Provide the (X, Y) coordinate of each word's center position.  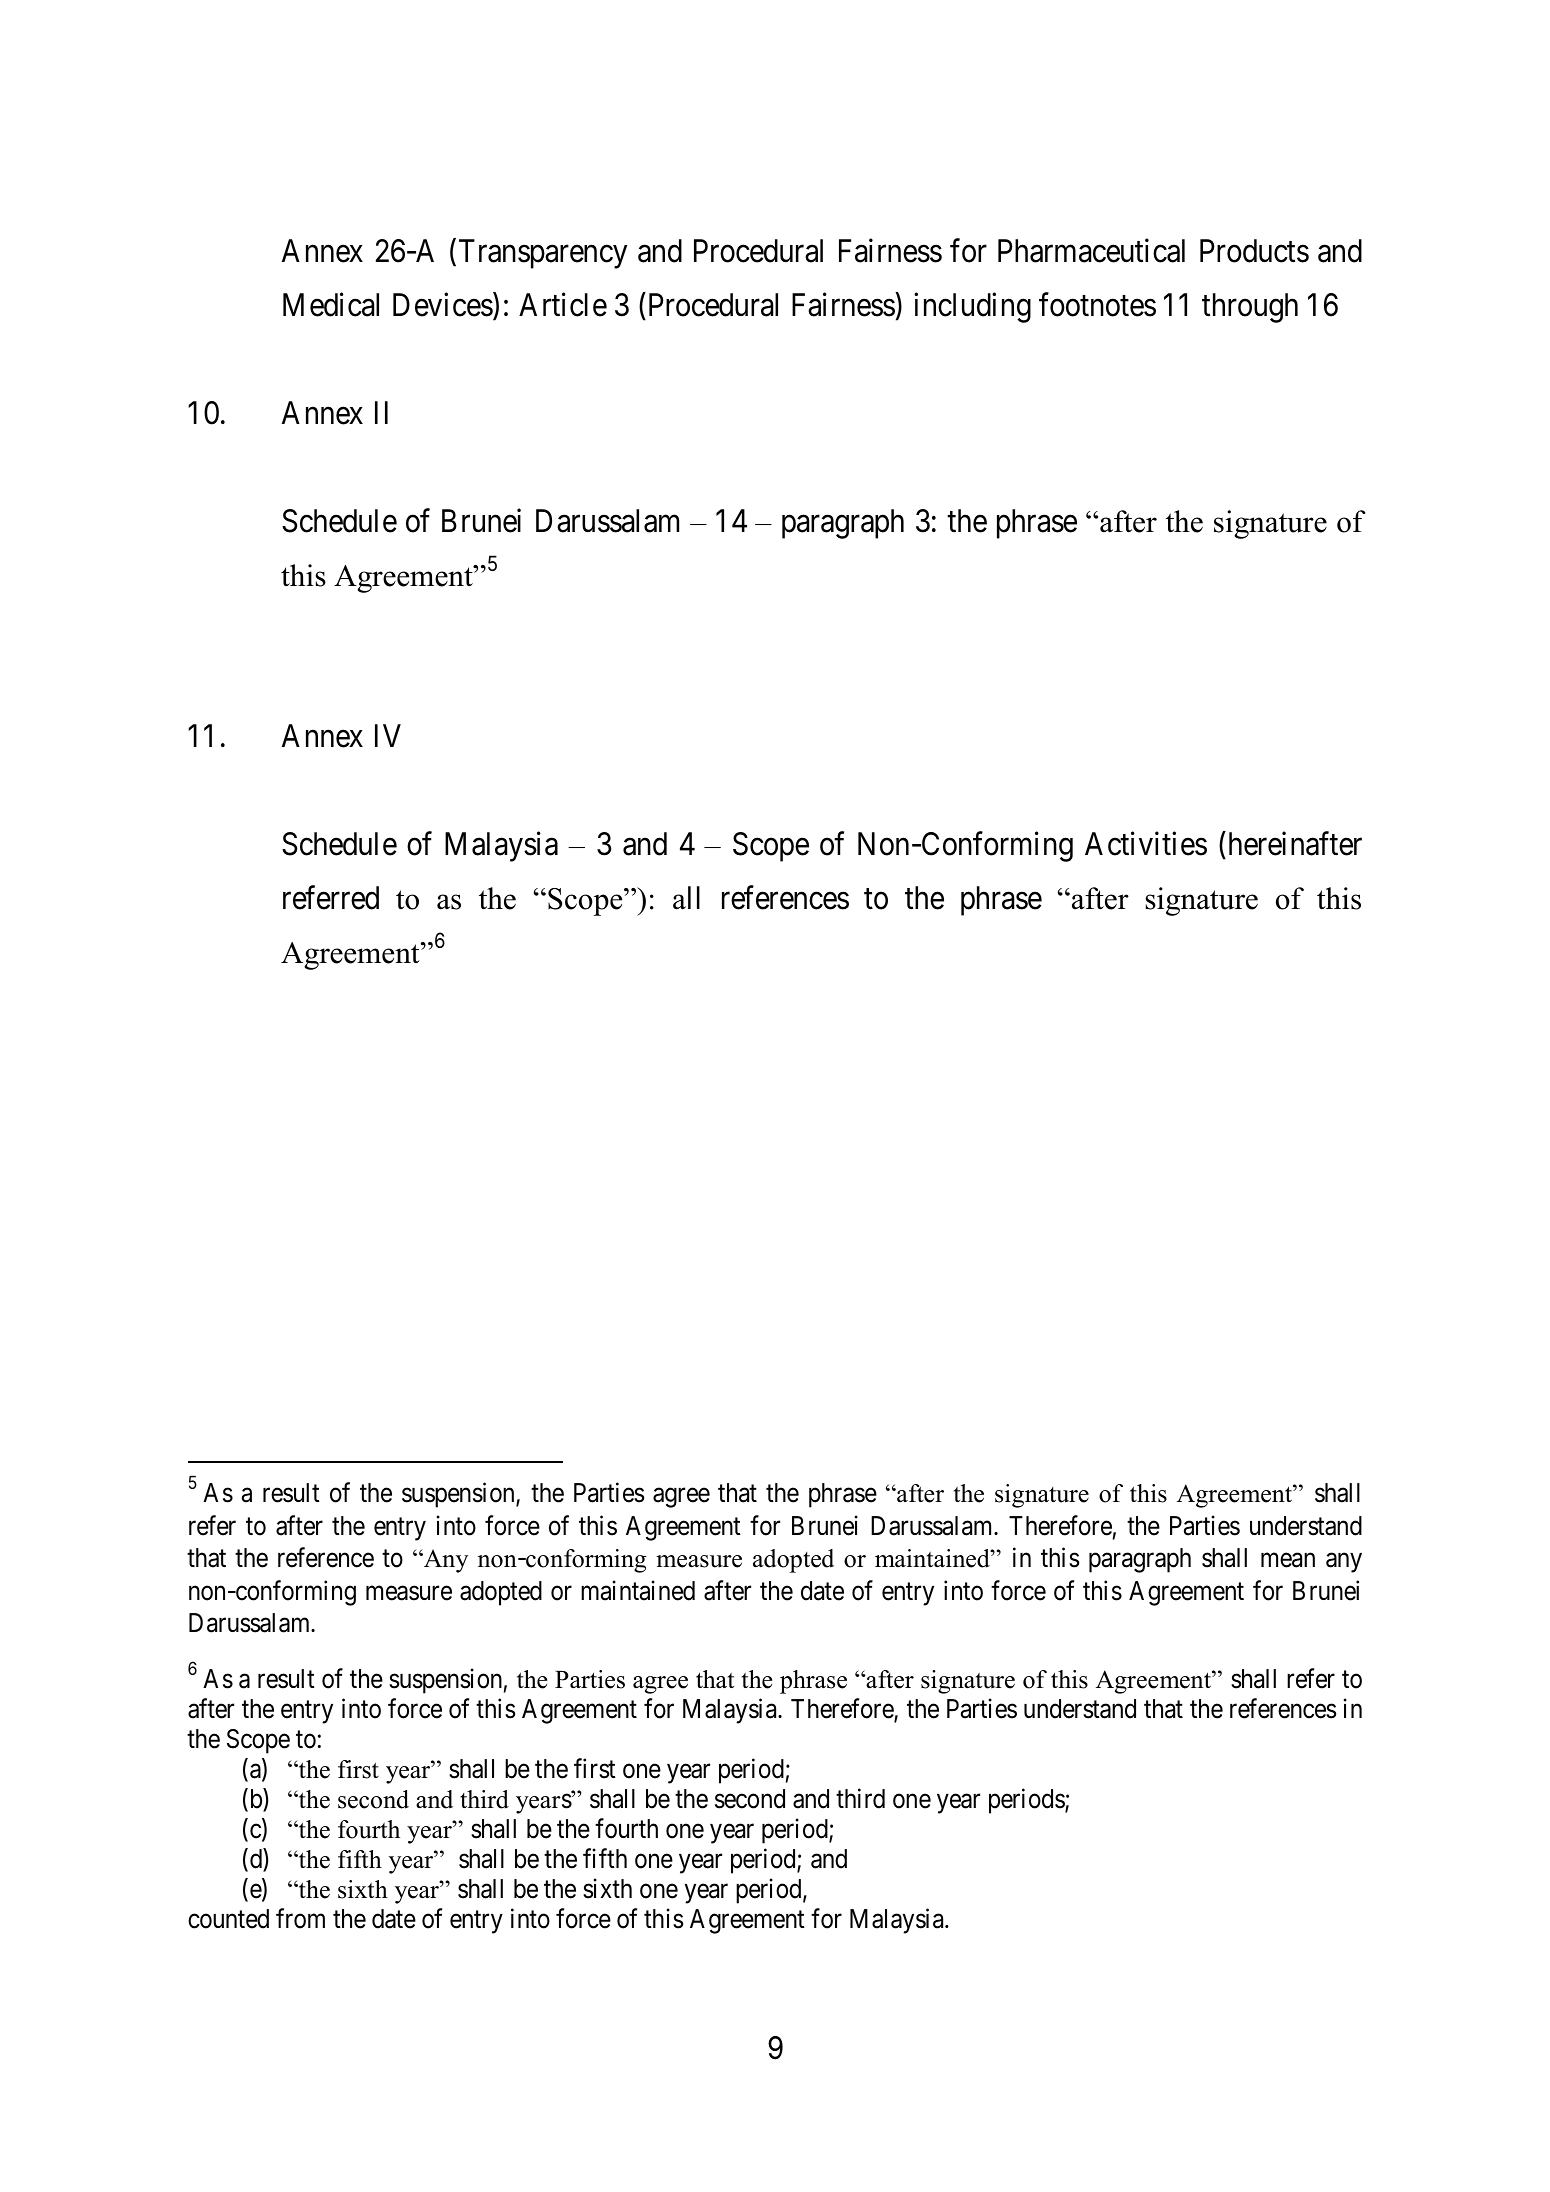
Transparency (543, 254)
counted (228, 1919)
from (300, 1918)
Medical (331, 305)
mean (1288, 1561)
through (1250, 308)
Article (563, 305)
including (972, 308)
